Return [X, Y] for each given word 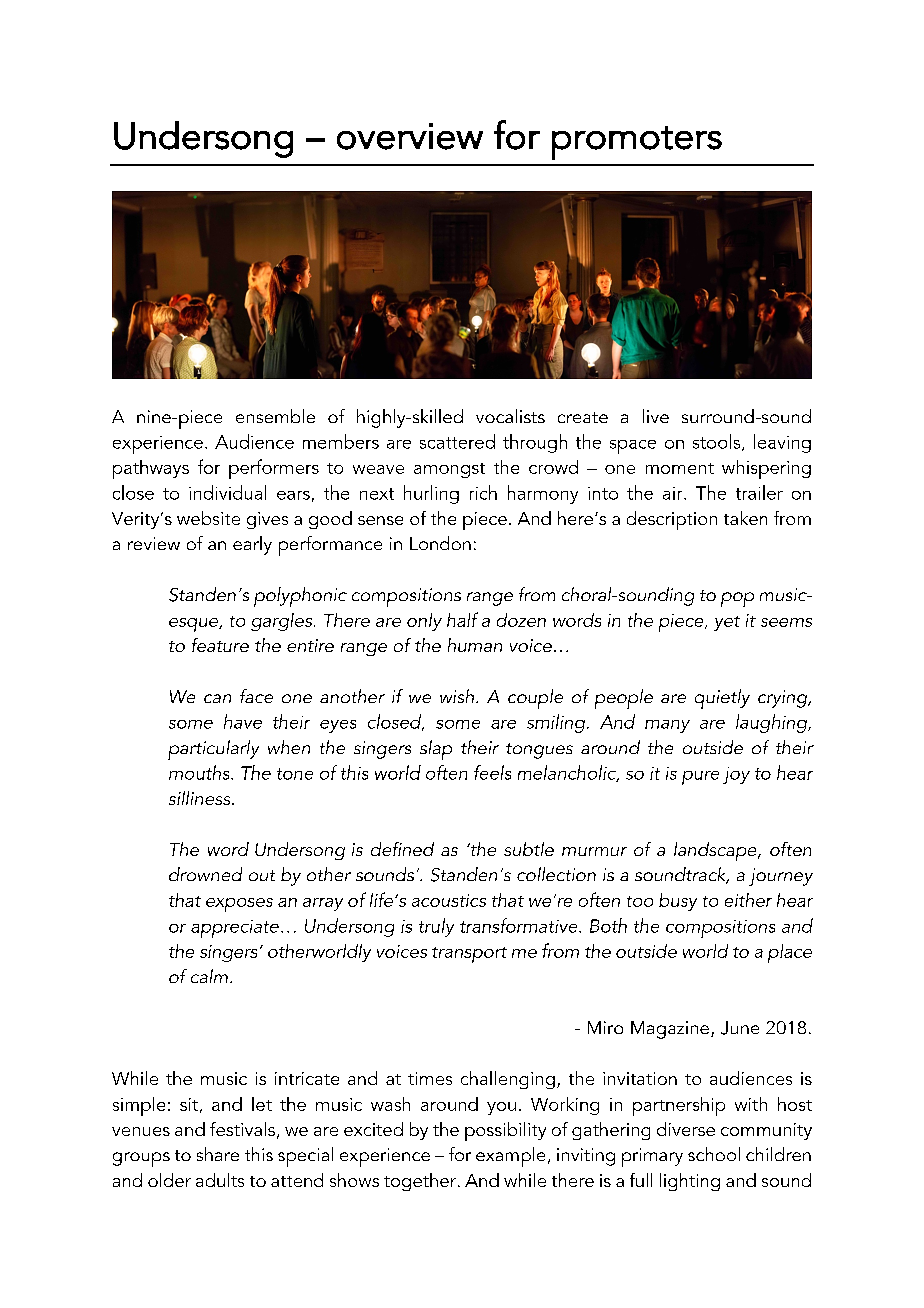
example [510, 1157]
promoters [637, 143]
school [714, 1154]
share [218, 1154]
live [656, 416]
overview [410, 136]
